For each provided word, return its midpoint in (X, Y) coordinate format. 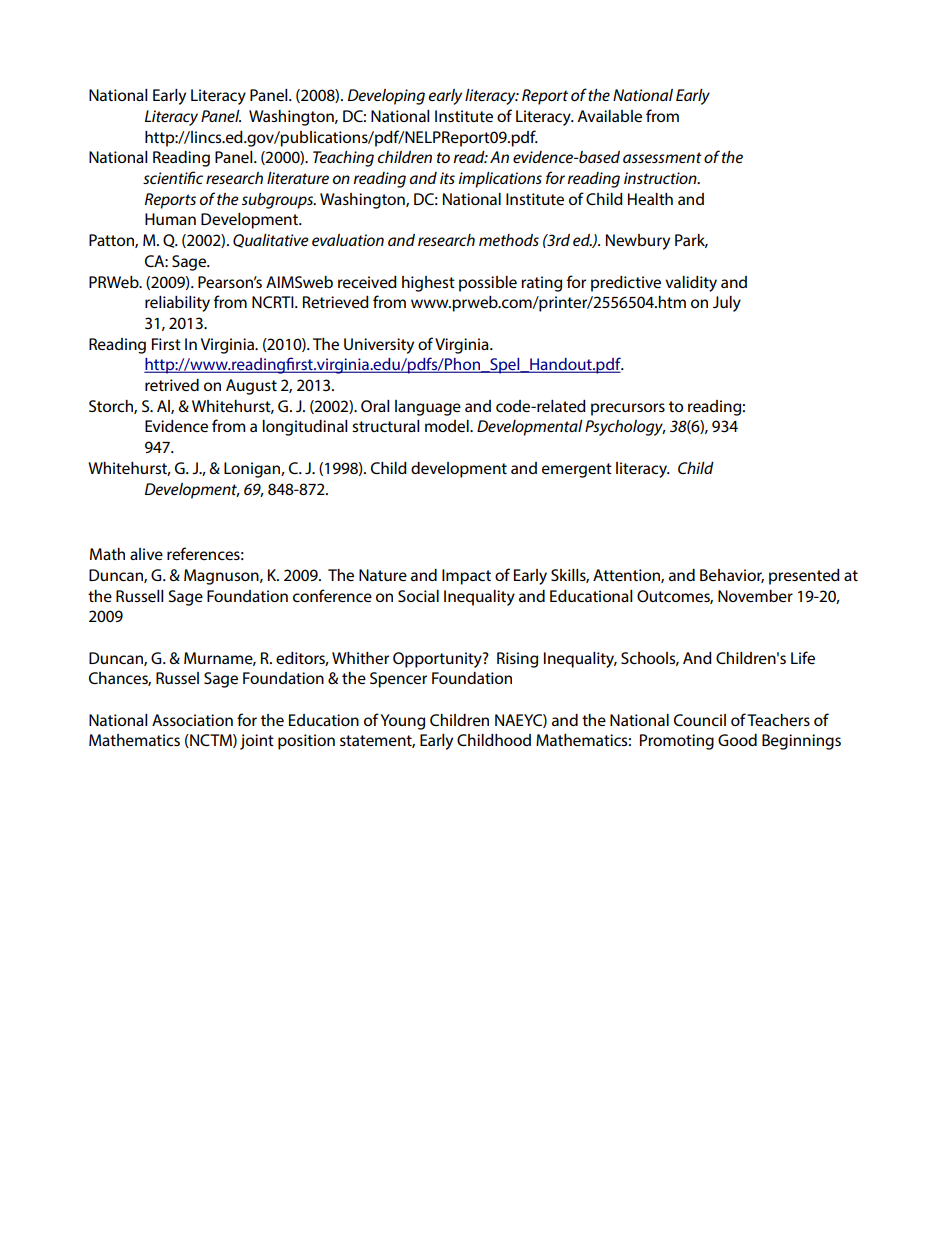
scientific (173, 177)
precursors (628, 409)
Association (192, 720)
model (448, 426)
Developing (386, 97)
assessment (662, 157)
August (251, 387)
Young (402, 722)
